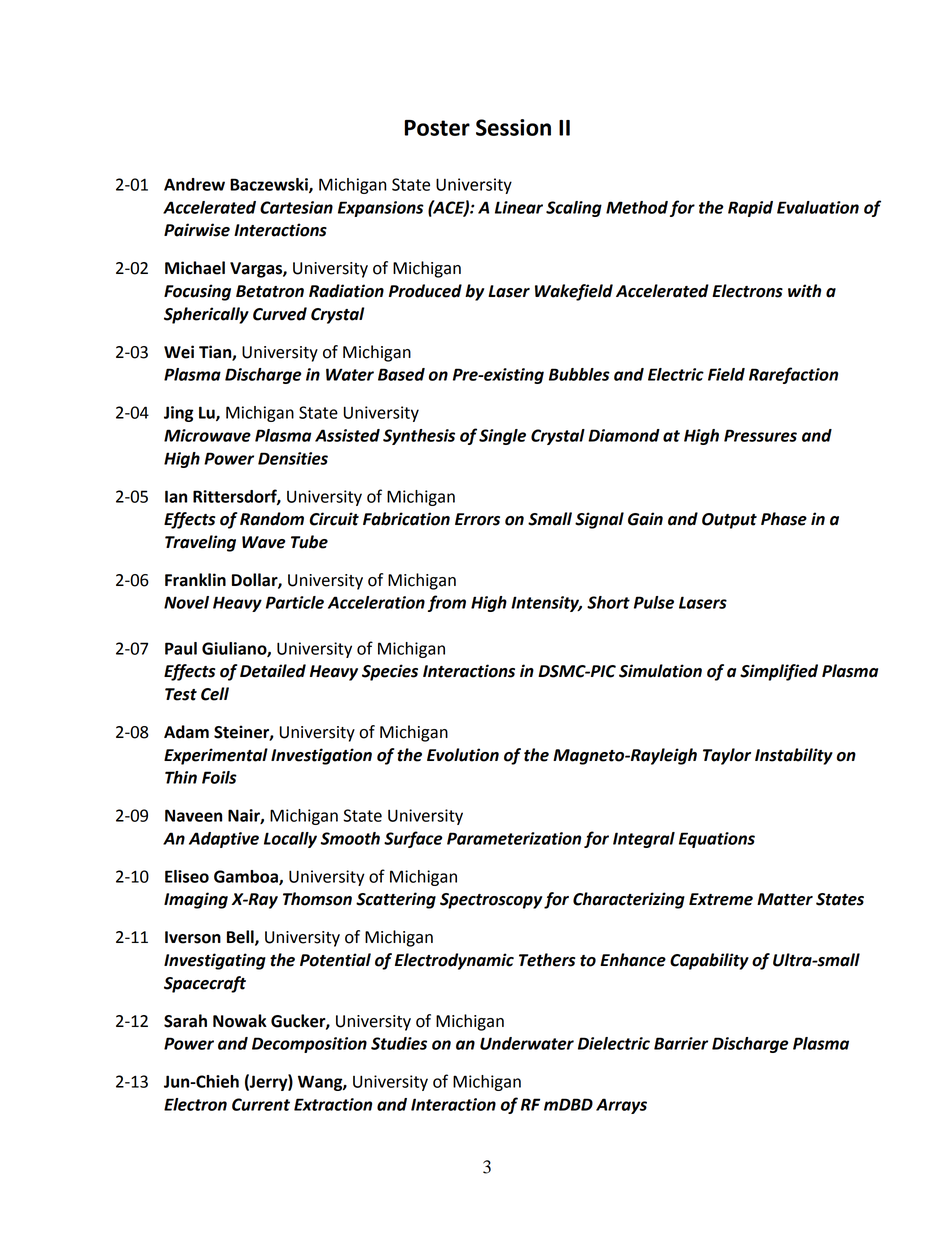 The height and width of the image is (1233, 952). I want to click on Studies, so click(399, 1043).
